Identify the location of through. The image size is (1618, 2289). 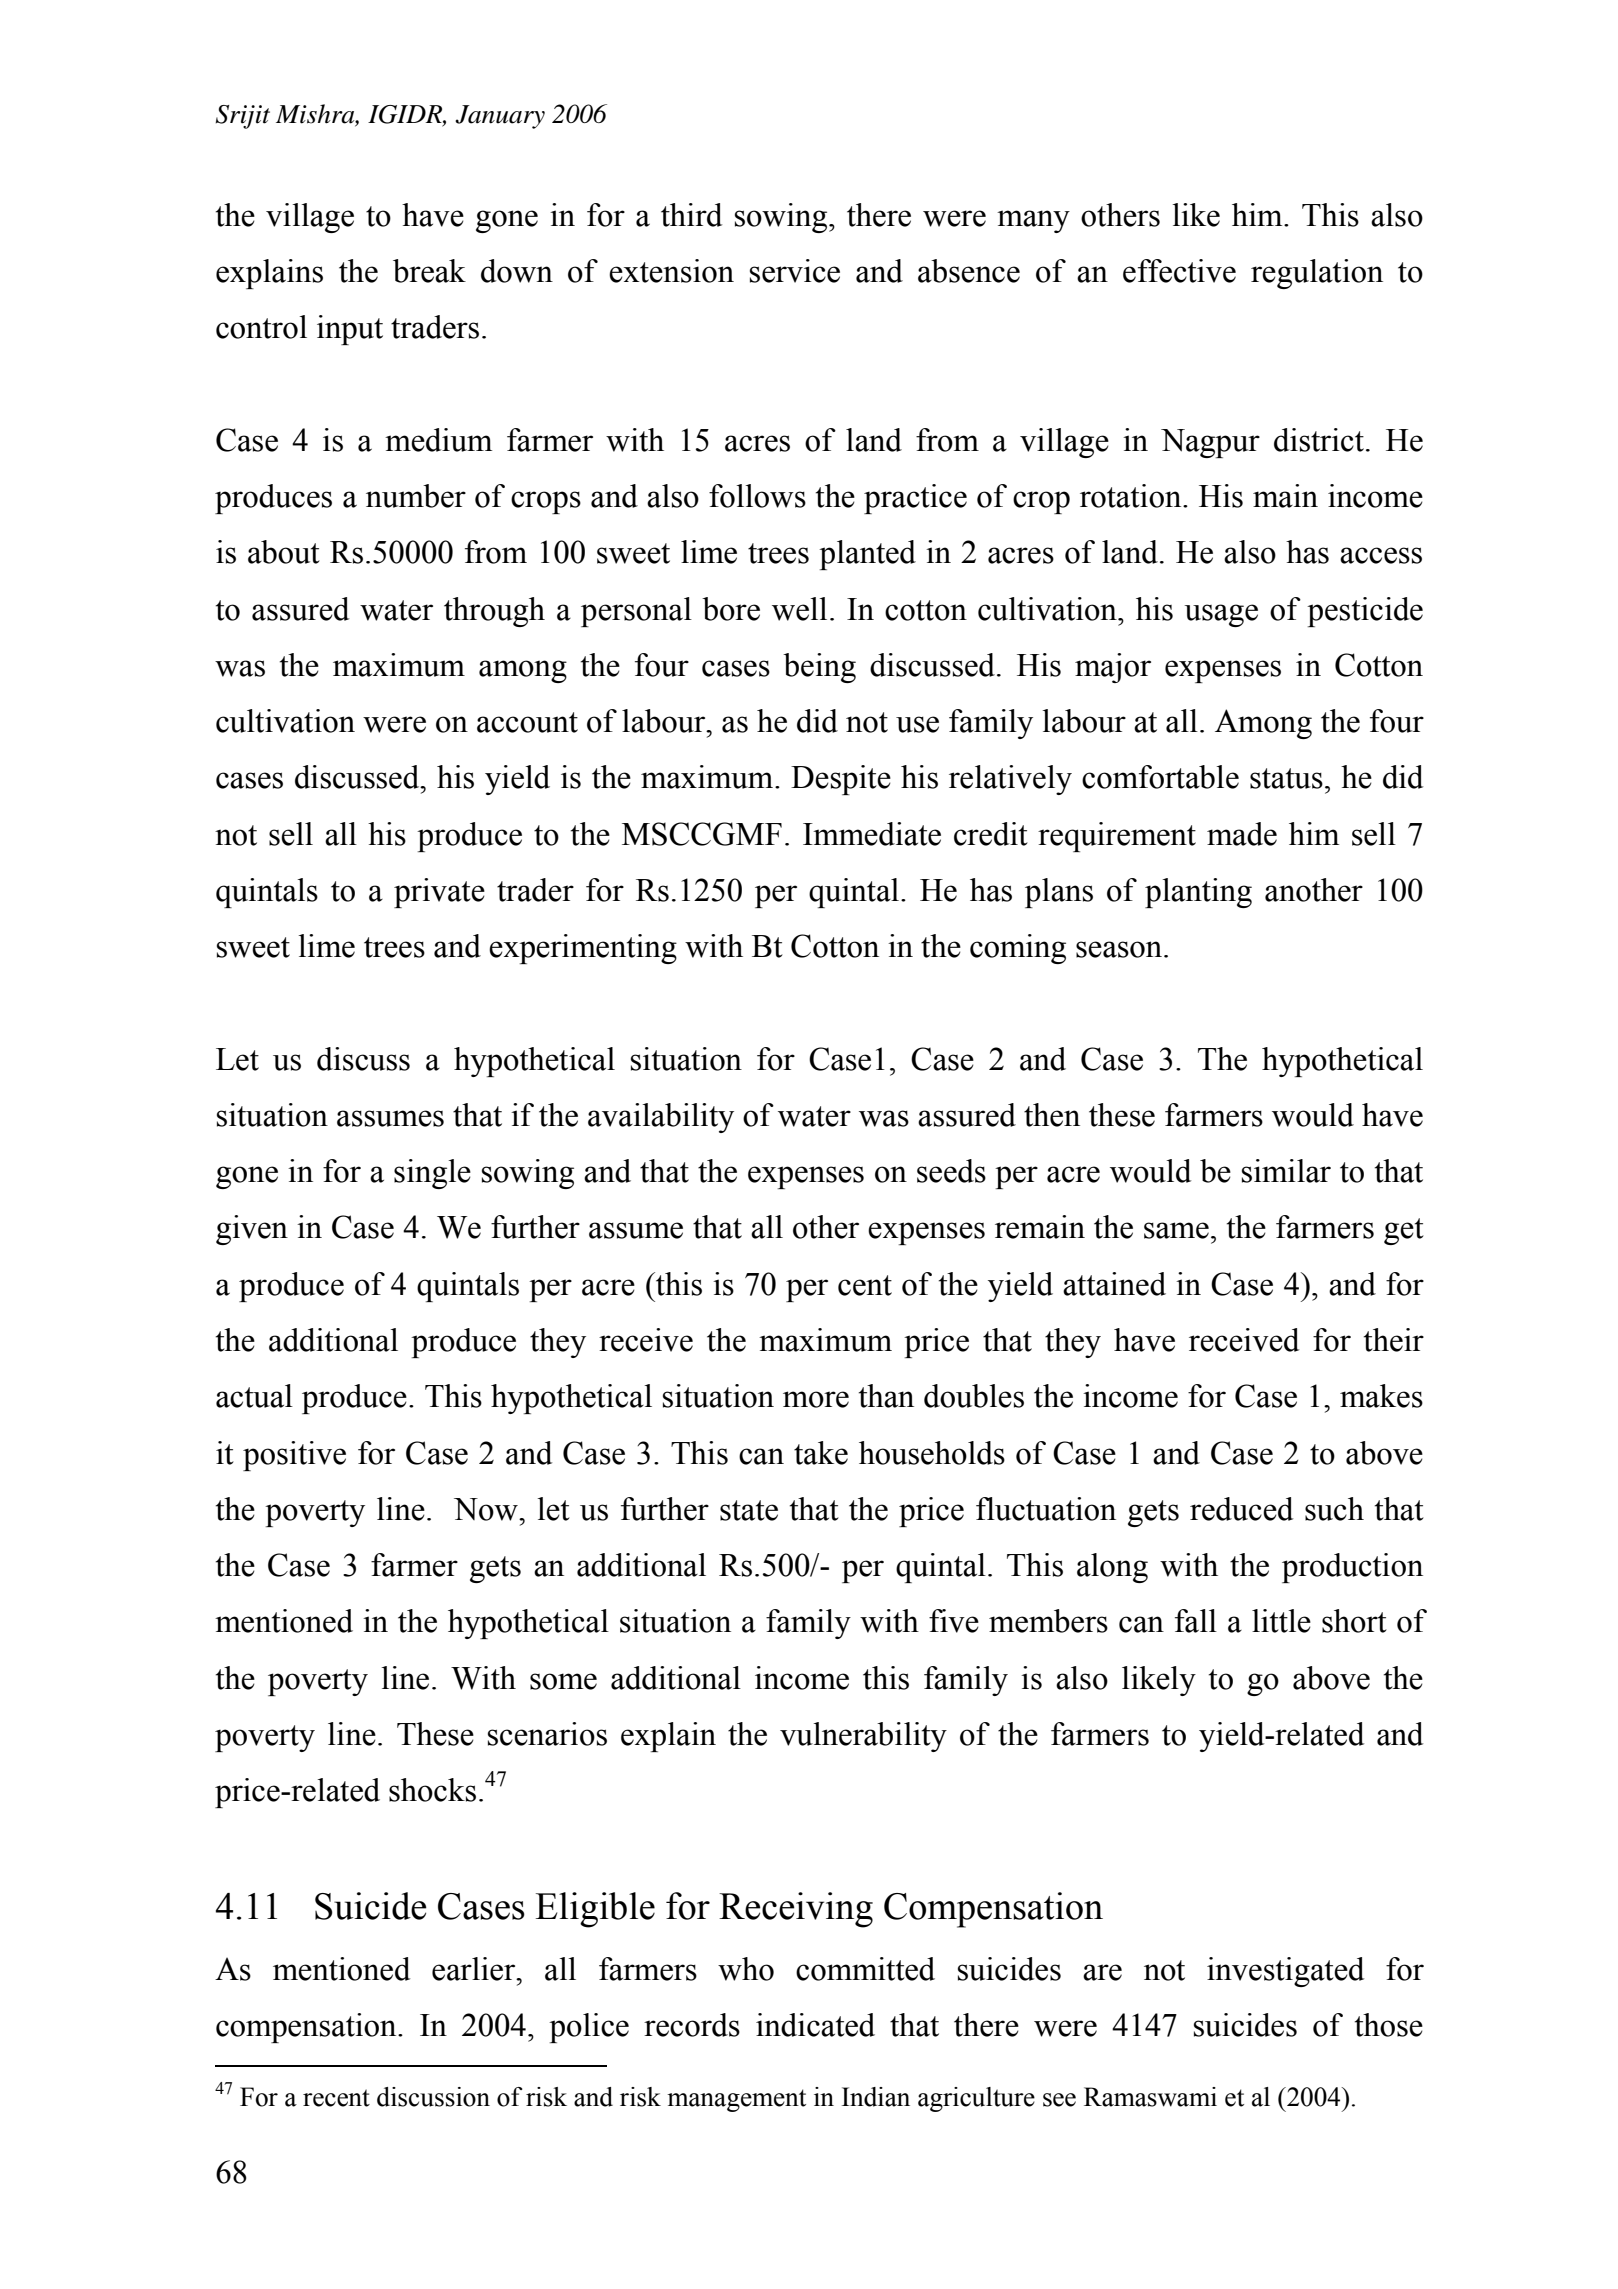
(494, 612).
